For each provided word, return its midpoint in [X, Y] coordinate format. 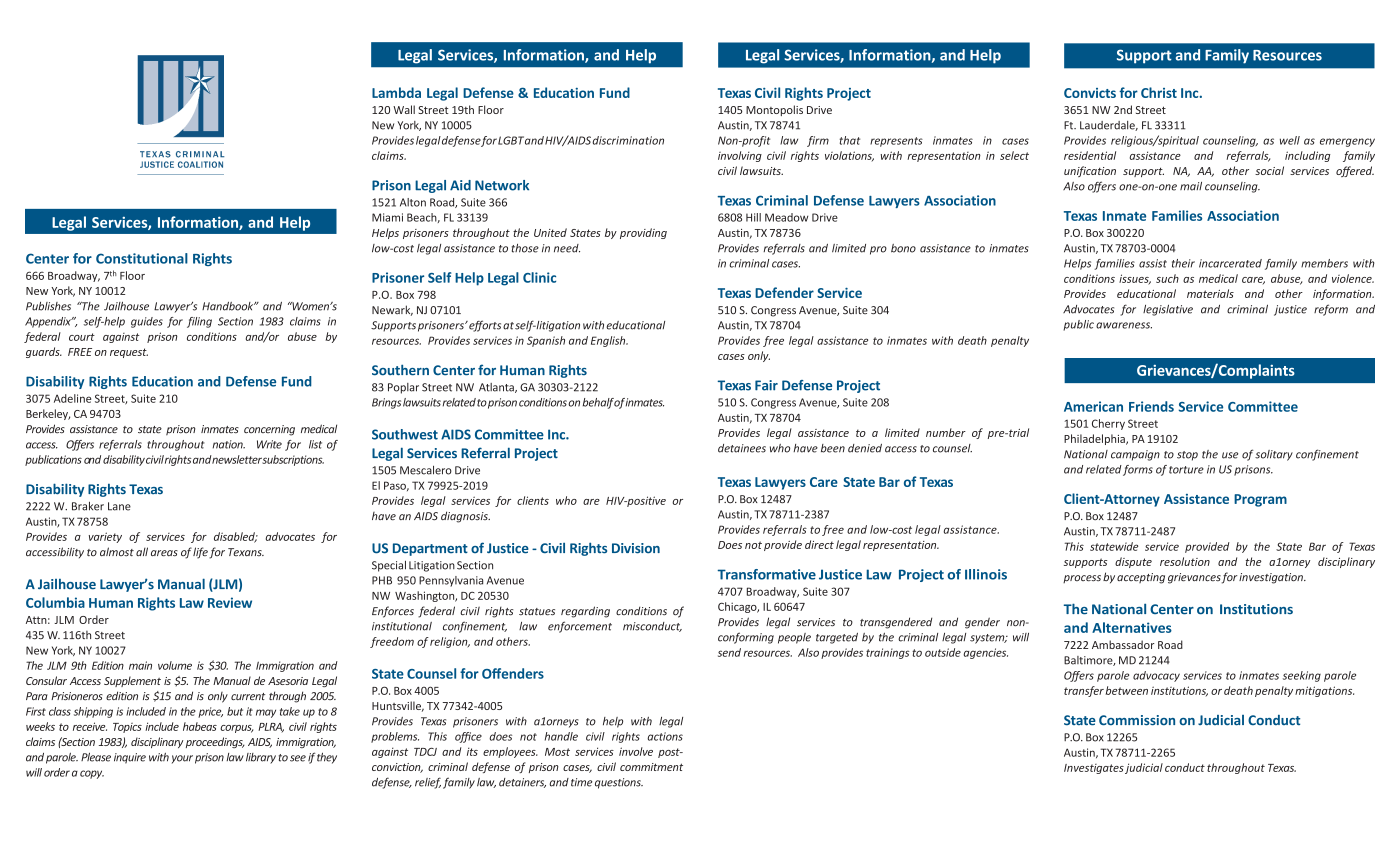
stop [1187, 456]
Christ [1159, 92]
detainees [742, 448]
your [182, 759]
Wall [404, 109]
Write [269, 444]
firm [818, 141]
